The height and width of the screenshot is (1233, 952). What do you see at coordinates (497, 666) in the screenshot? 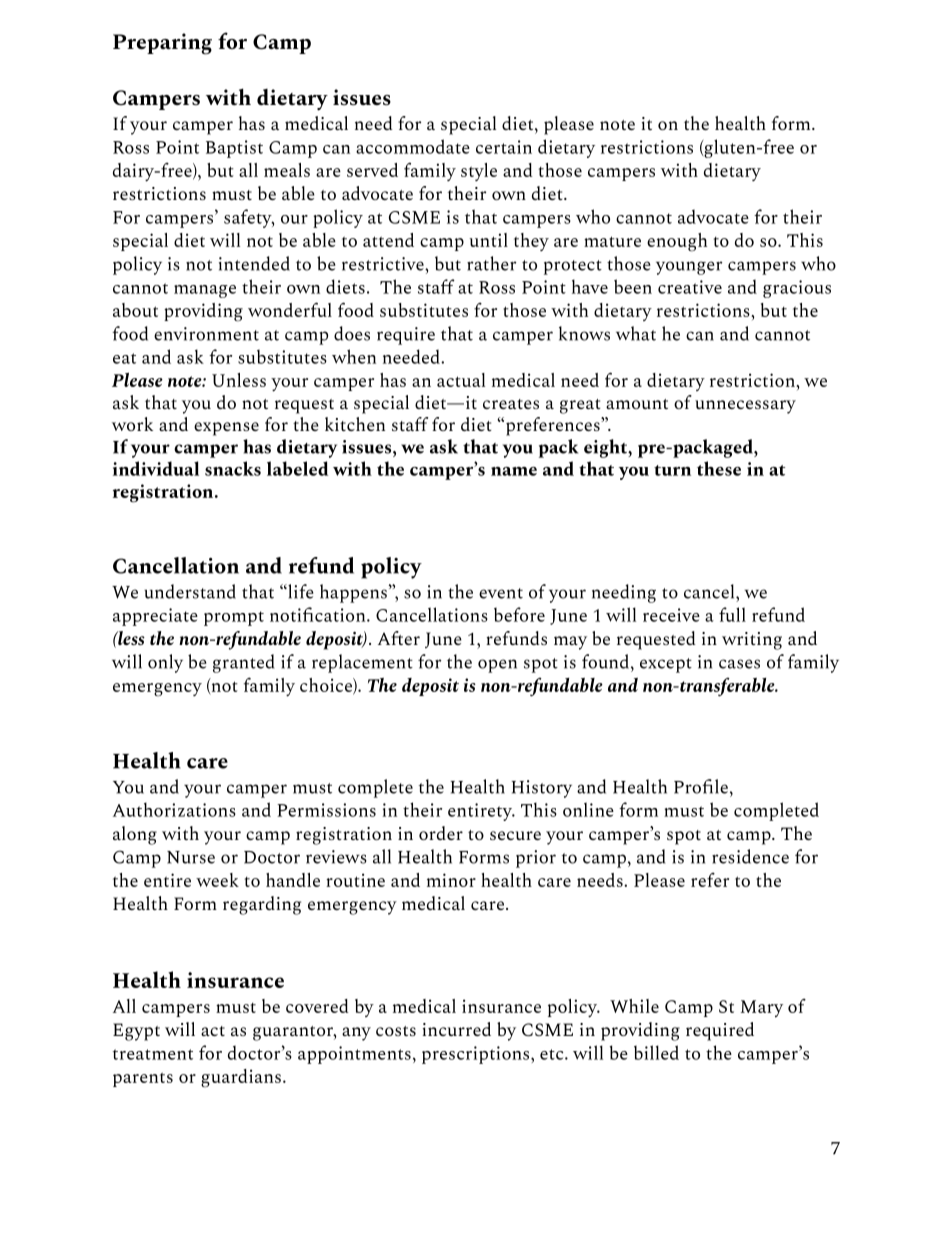
I see `open` at bounding box center [497, 666].
